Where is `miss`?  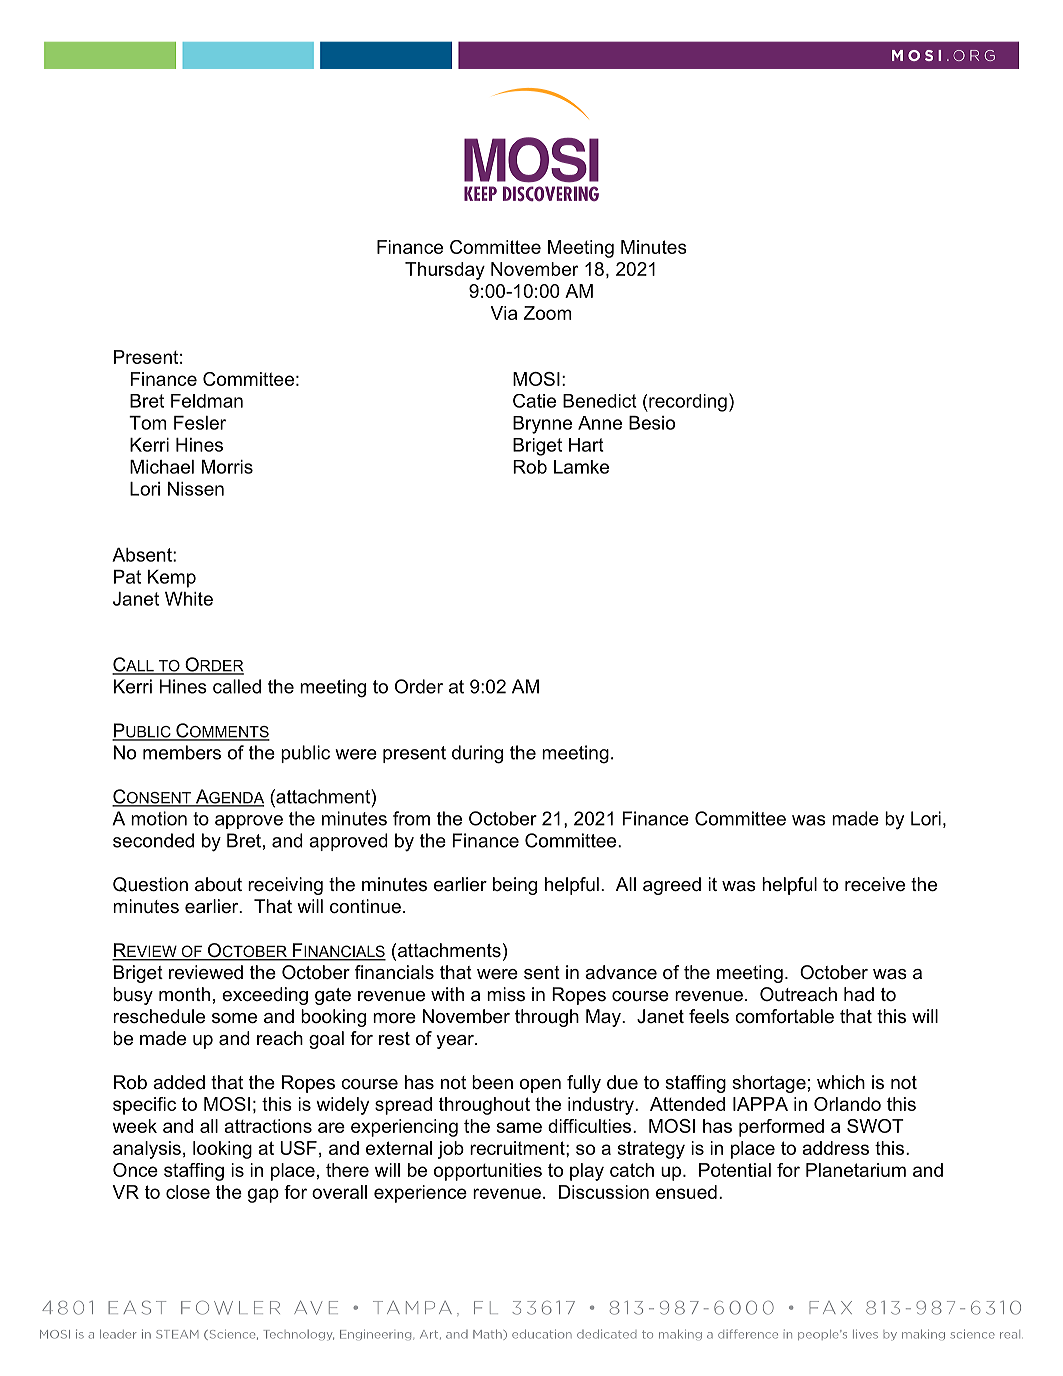 miss is located at coordinates (506, 994).
